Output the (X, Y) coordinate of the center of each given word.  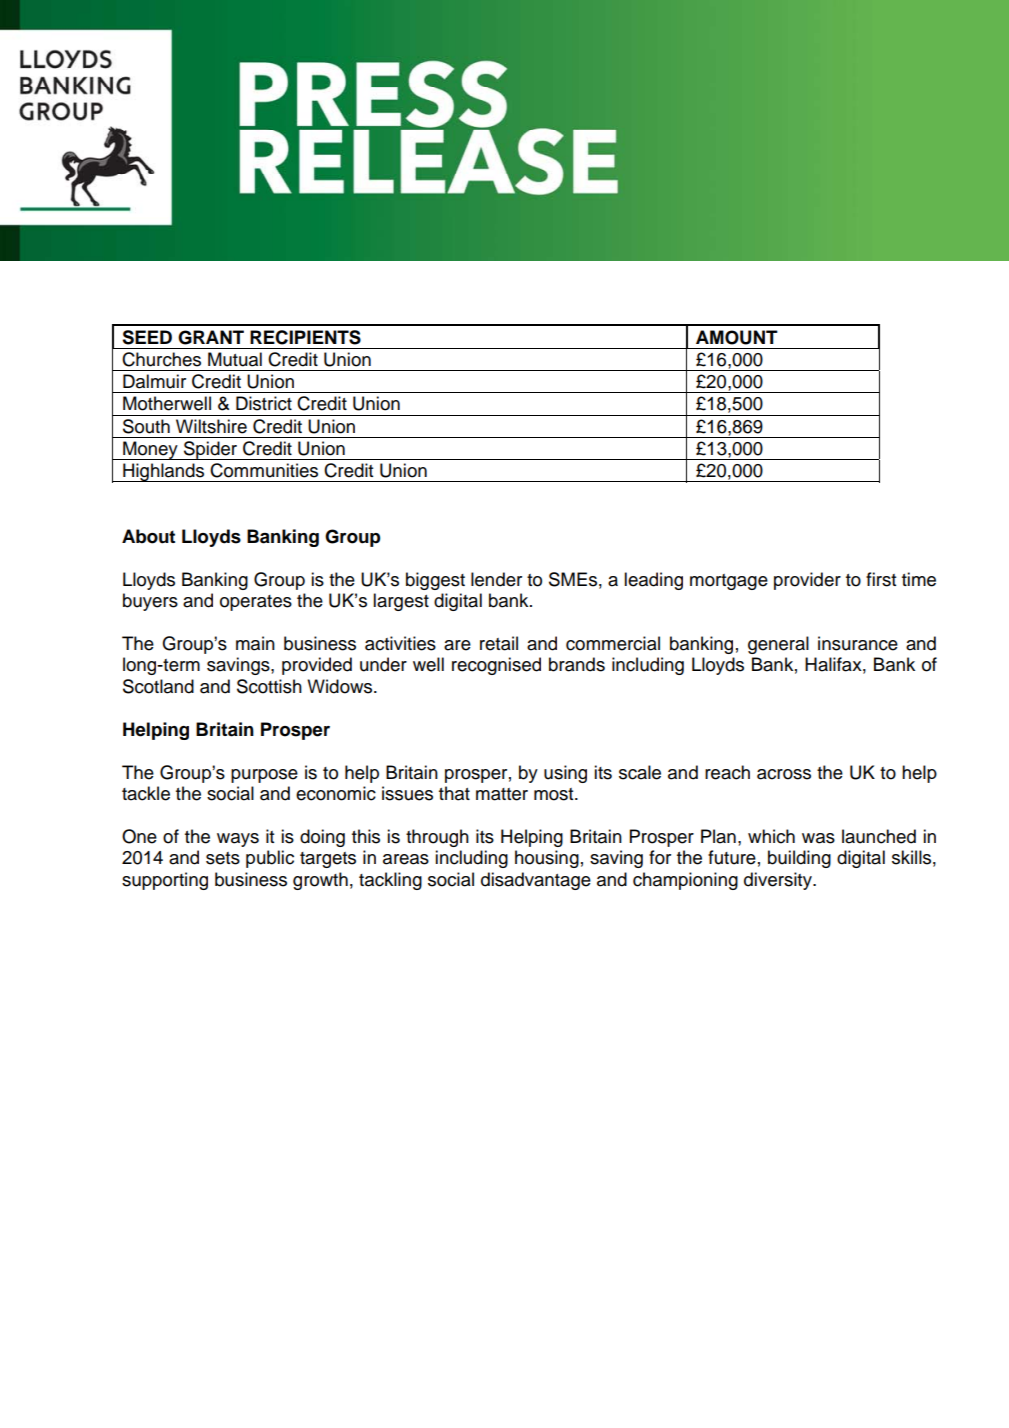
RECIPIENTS (305, 337)
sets (223, 858)
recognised (496, 666)
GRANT (211, 337)
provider (807, 581)
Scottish (269, 686)
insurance (858, 643)
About (148, 536)
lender (496, 579)
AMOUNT (737, 337)
